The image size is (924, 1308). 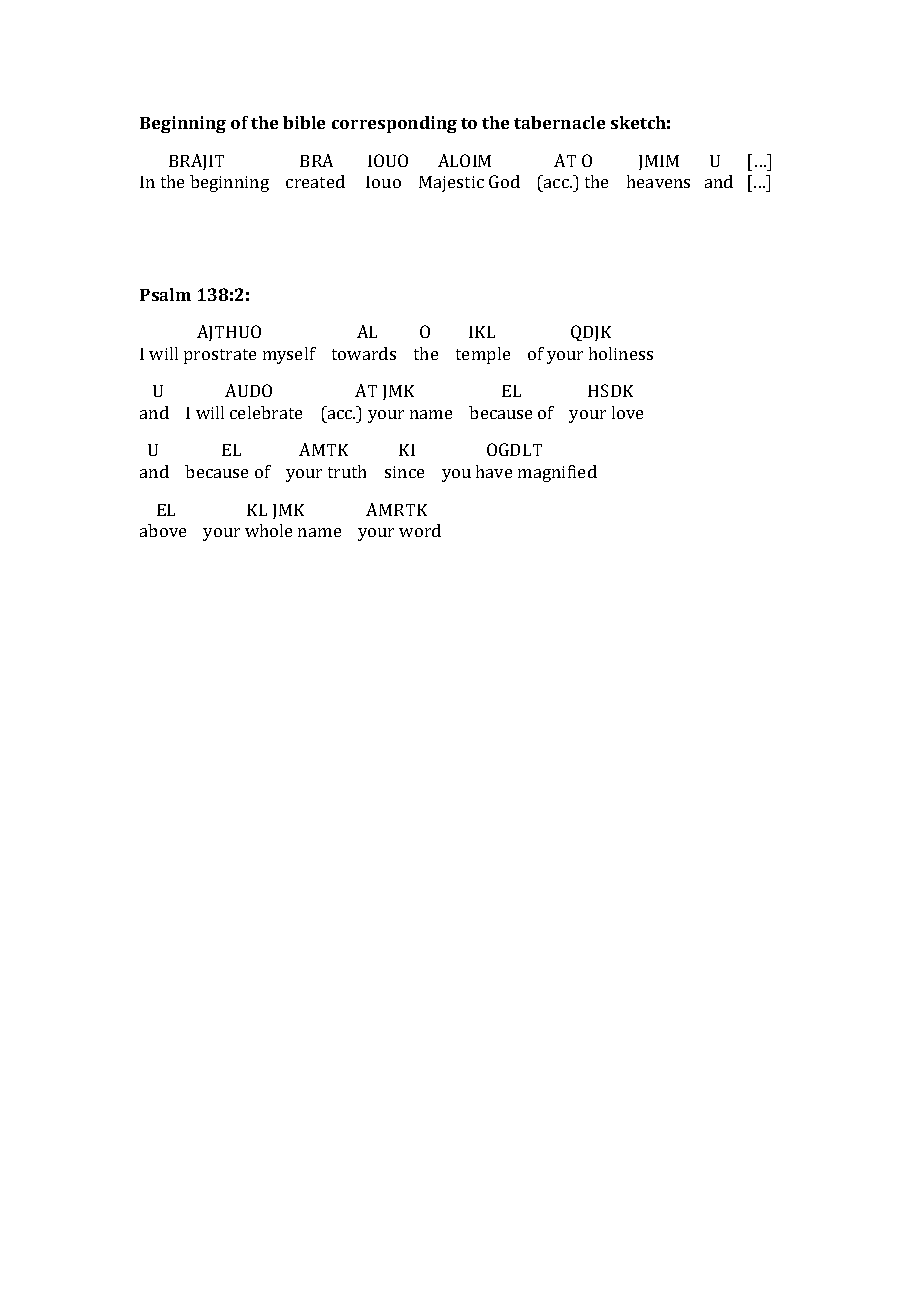 What do you see at coordinates (315, 181) in the document?
I see `created` at bounding box center [315, 181].
